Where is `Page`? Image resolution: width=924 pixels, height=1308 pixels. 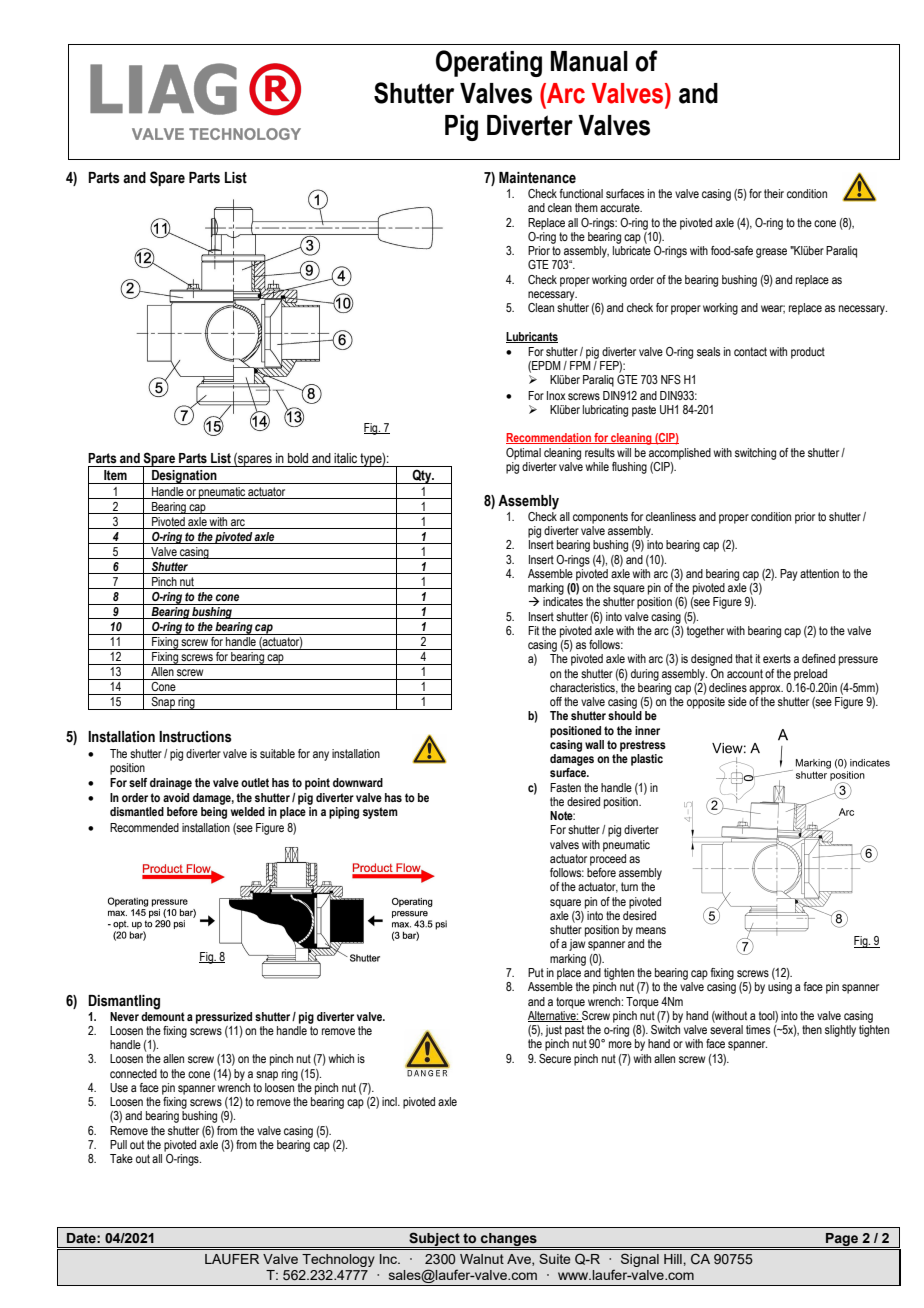
Page is located at coordinates (842, 1240).
